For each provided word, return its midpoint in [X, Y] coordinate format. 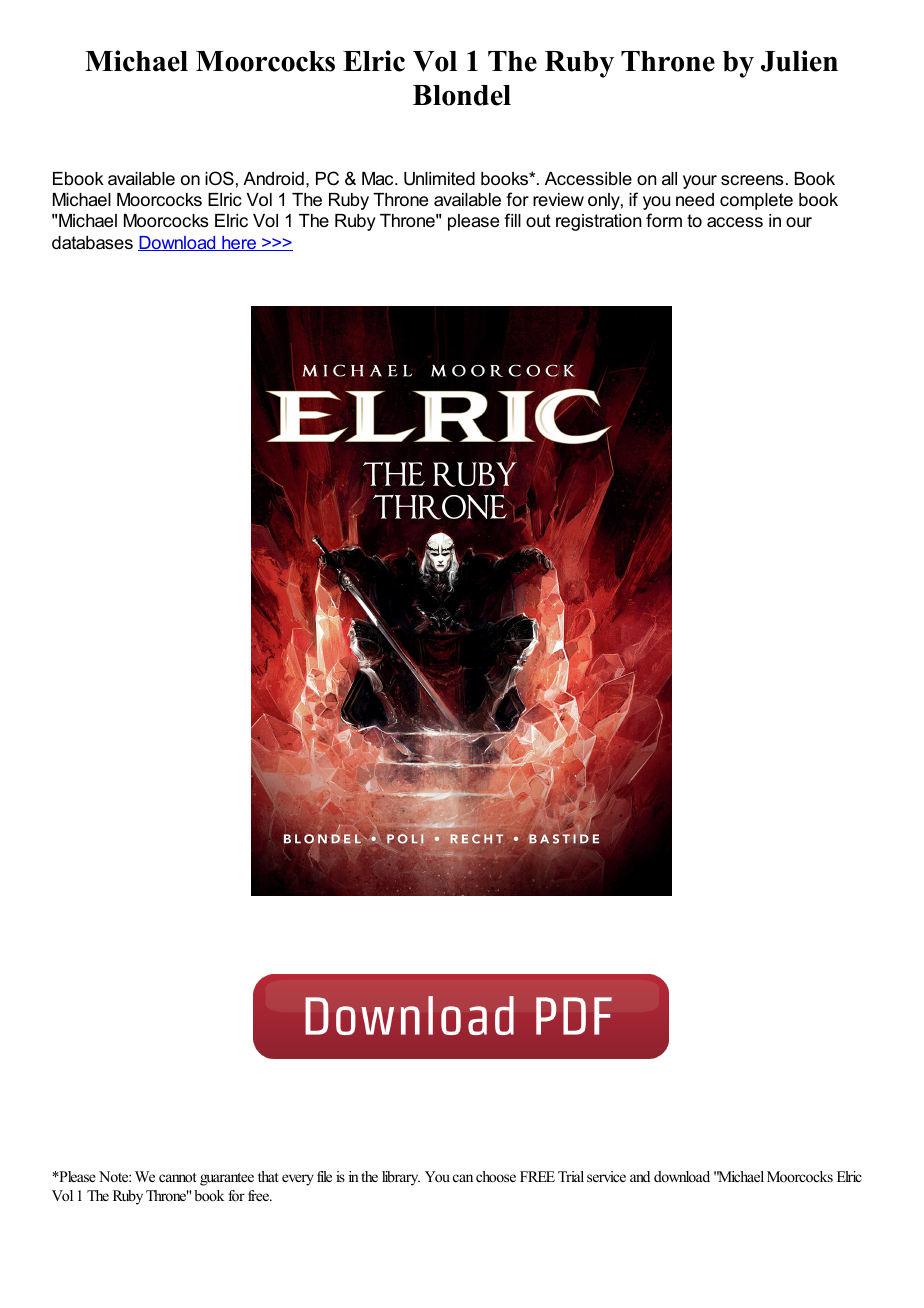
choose [496, 1176]
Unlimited [439, 179]
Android [273, 178]
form [664, 220]
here [239, 243]
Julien [799, 61]
